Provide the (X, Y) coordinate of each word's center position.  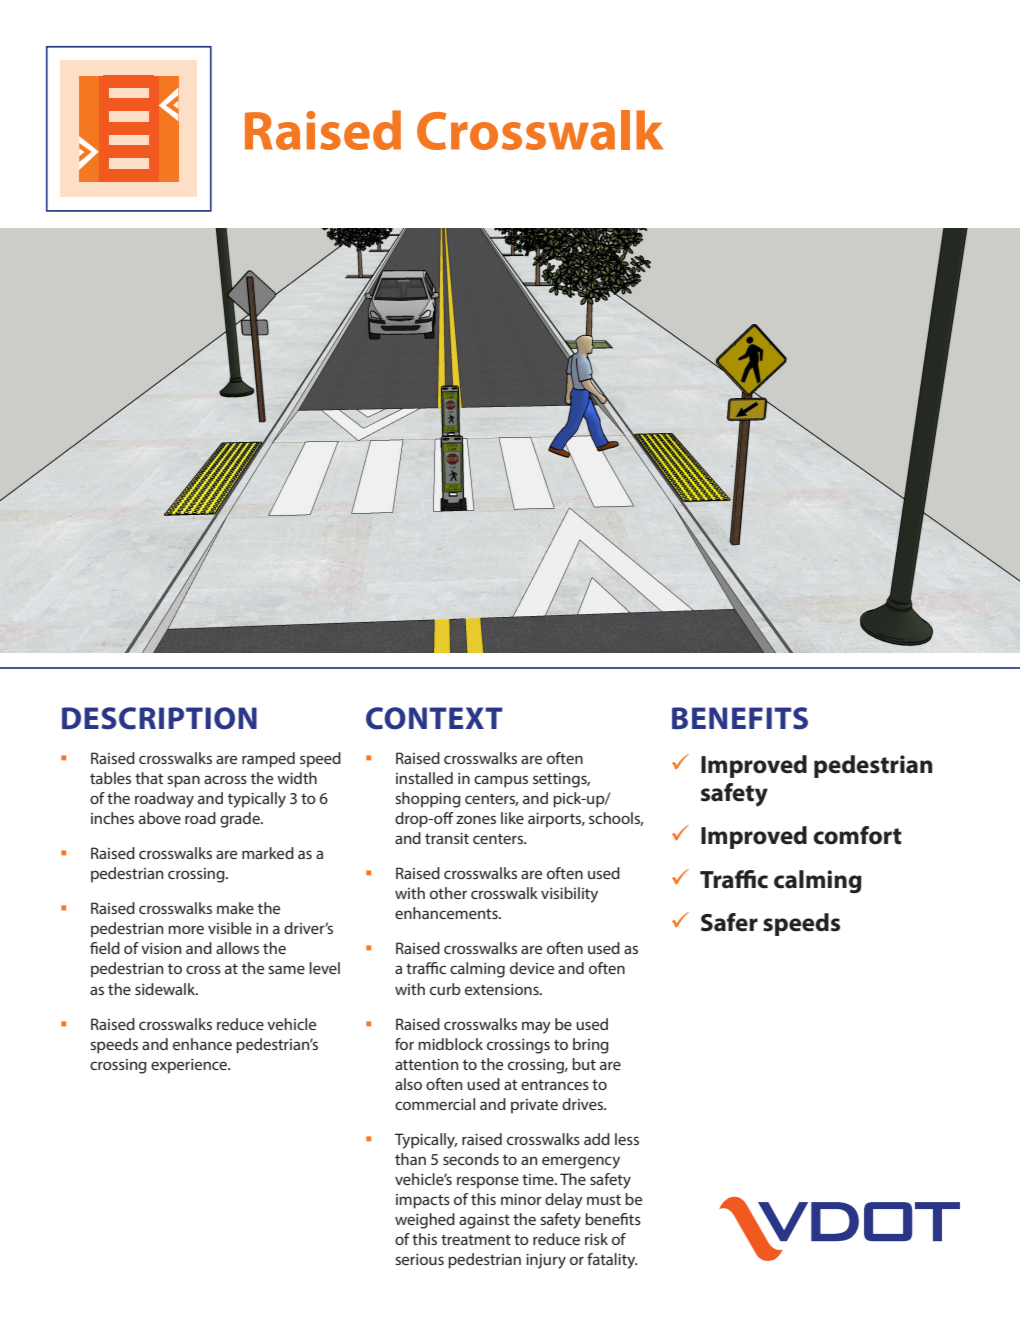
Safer (729, 922)
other (448, 893)
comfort (857, 835)
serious (419, 1259)
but (584, 1064)
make (235, 908)
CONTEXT (434, 718)
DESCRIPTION (159, 718)
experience (190, 1066)
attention (426, 1064)
